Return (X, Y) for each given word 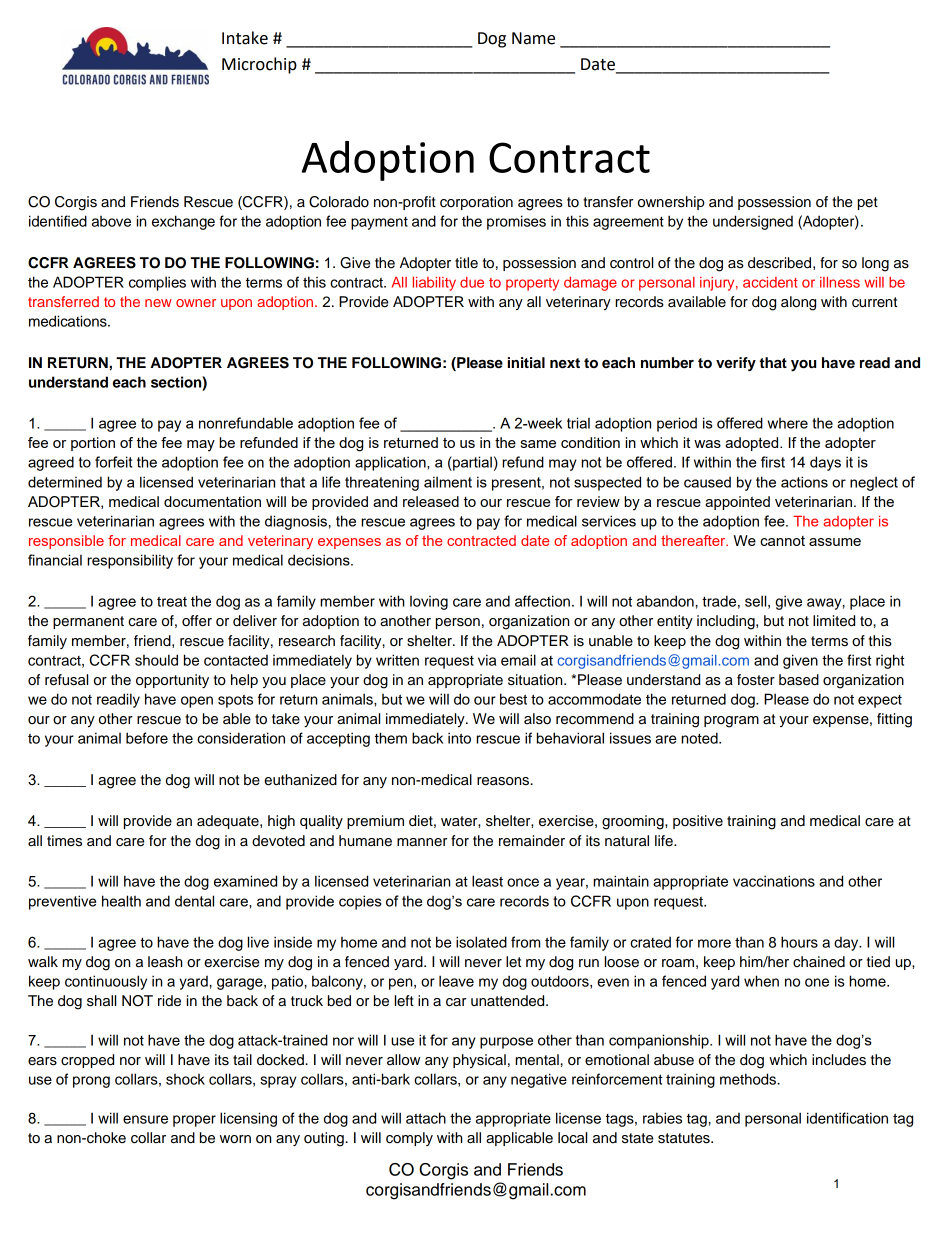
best (513, 699)
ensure (145, 1119)
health (121, 901)
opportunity (172, 681)
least (487, 881)
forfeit (113, 462)
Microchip (259, 65)
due (472, 282)
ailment (448, 482)
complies (157, 283)
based (799, 680)
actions (804, 482)
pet (868, 203)
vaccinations (774, 881)
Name (533, 38)
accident (770, 282)
